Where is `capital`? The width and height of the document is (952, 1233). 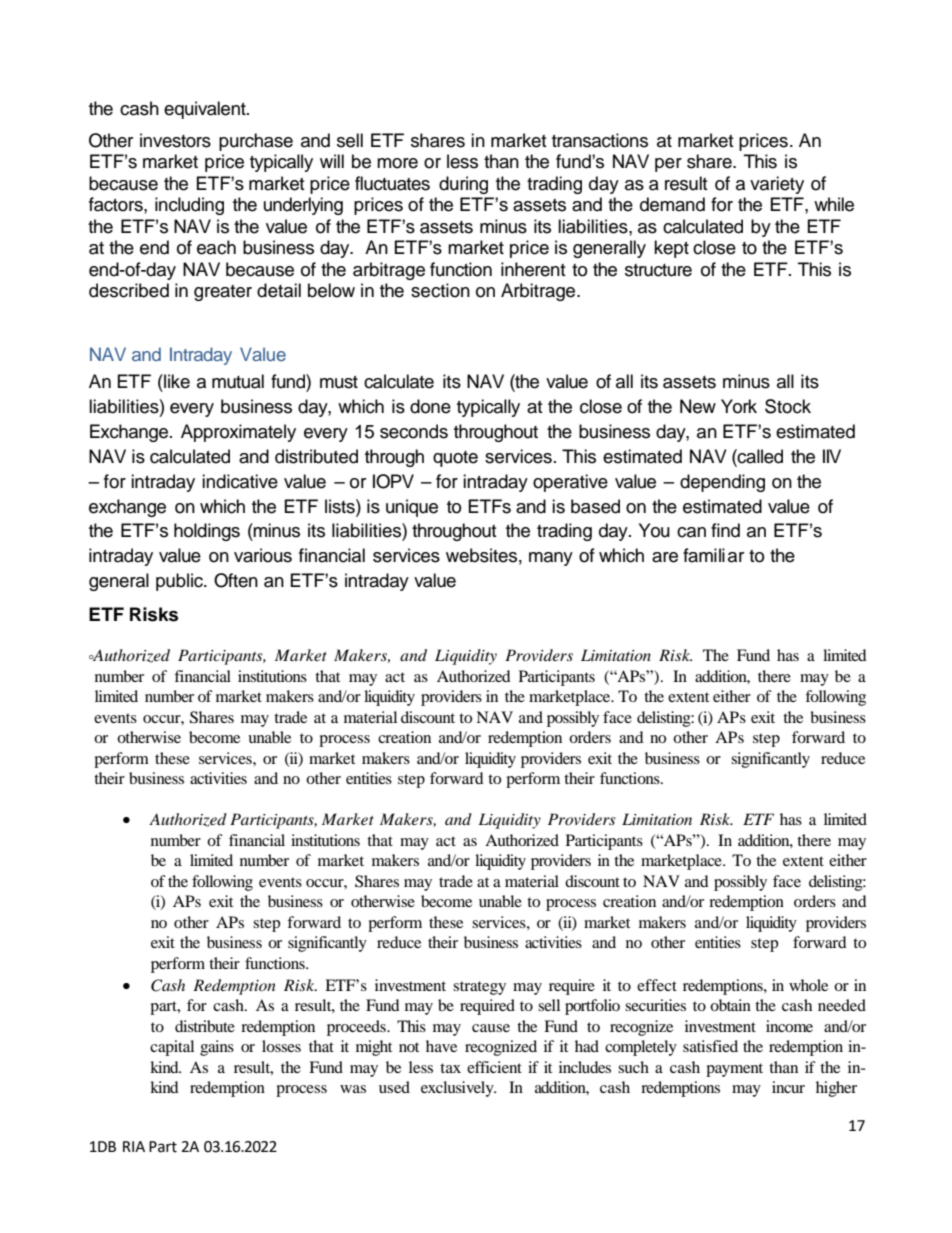 capital is located at coordinates (172, 1048).
